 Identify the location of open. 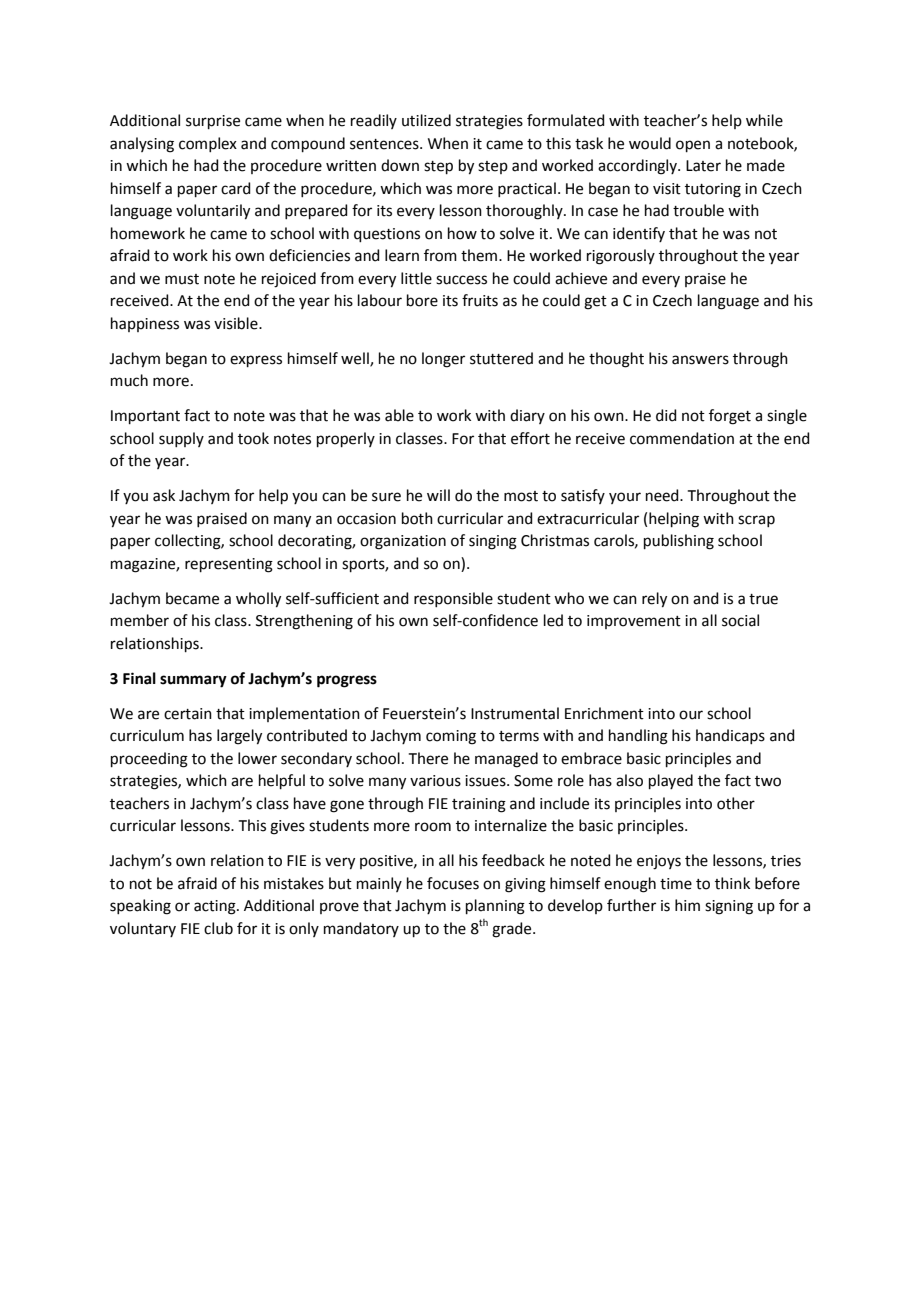
(693, 146).
